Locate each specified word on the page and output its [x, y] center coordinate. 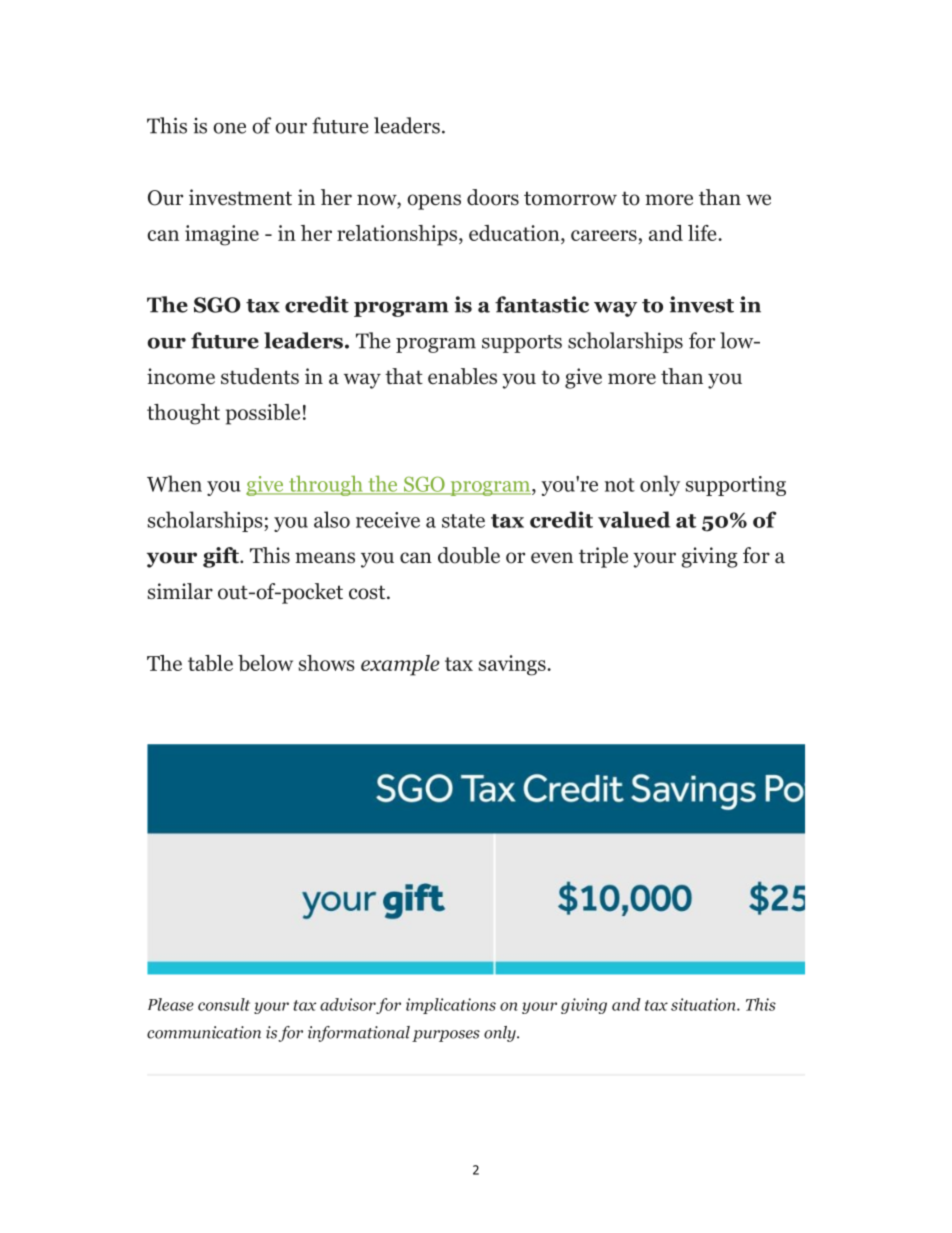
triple [603, 557]
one [229, 128]
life [703, 233]
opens [434, 202]
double [469, 555]
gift [222, 557]
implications [451, 1006]
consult [224, 1004]
